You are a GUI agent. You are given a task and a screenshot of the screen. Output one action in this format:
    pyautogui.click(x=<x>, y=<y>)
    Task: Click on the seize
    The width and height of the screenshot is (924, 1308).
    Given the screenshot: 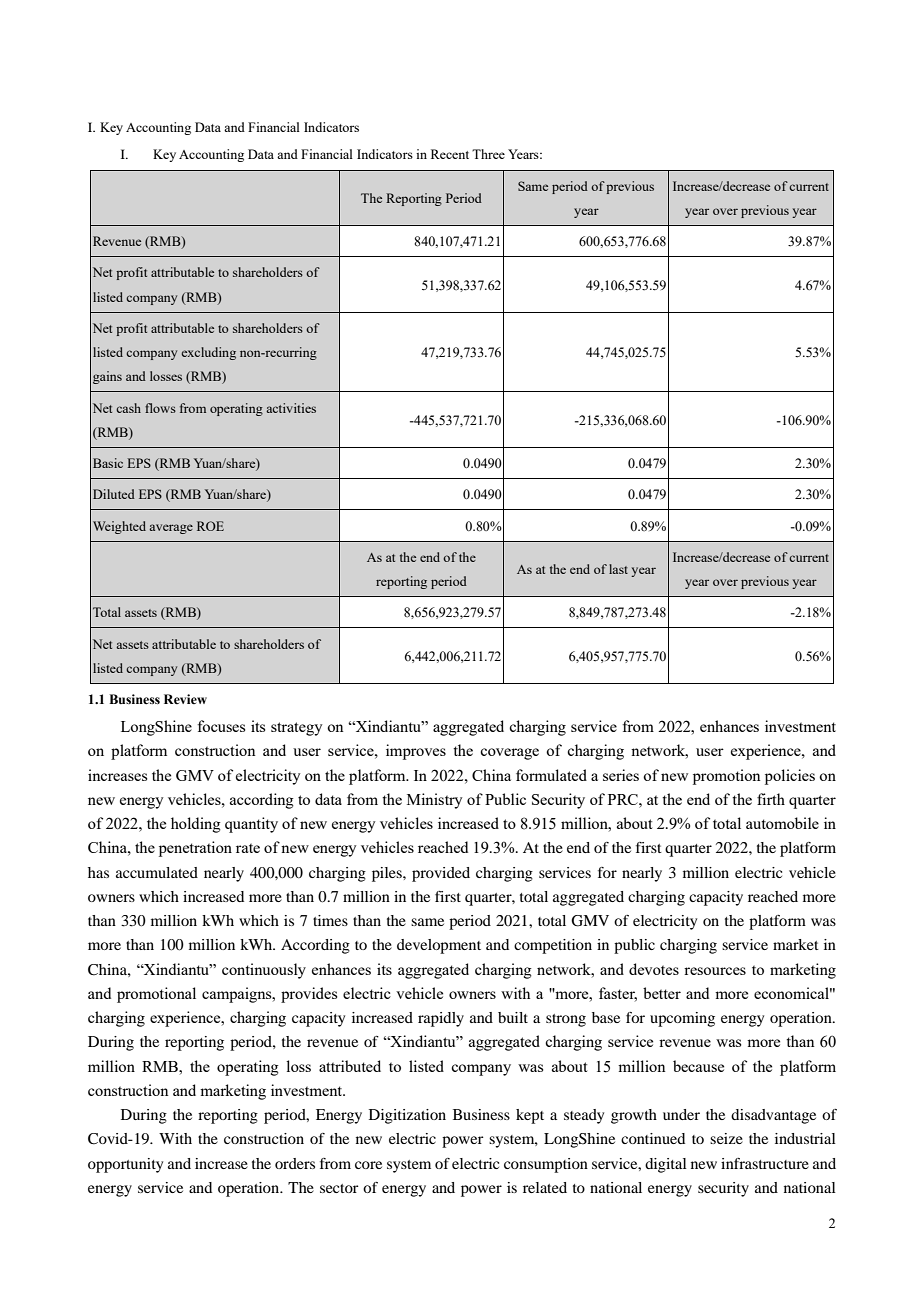 What is the action you would take?
    pyautogui.click(x=726, y=1138)
